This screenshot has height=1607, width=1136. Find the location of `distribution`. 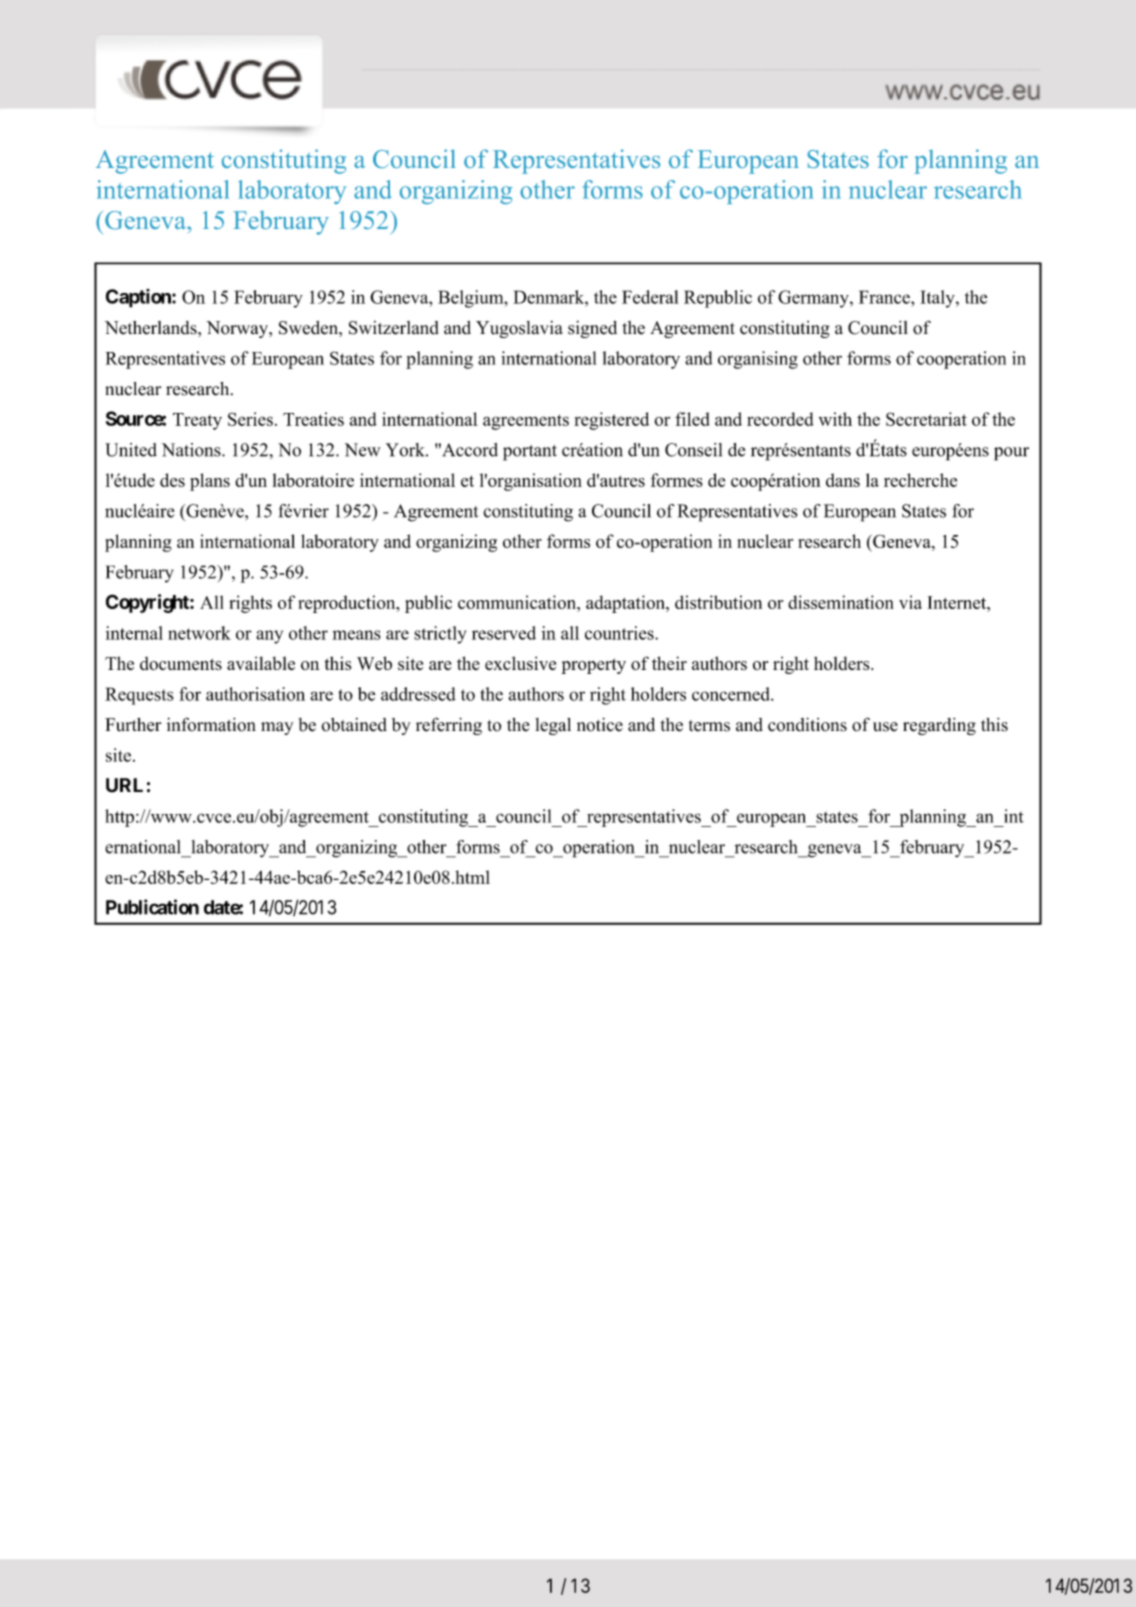

distribution is located at coordinates (718, 602).
